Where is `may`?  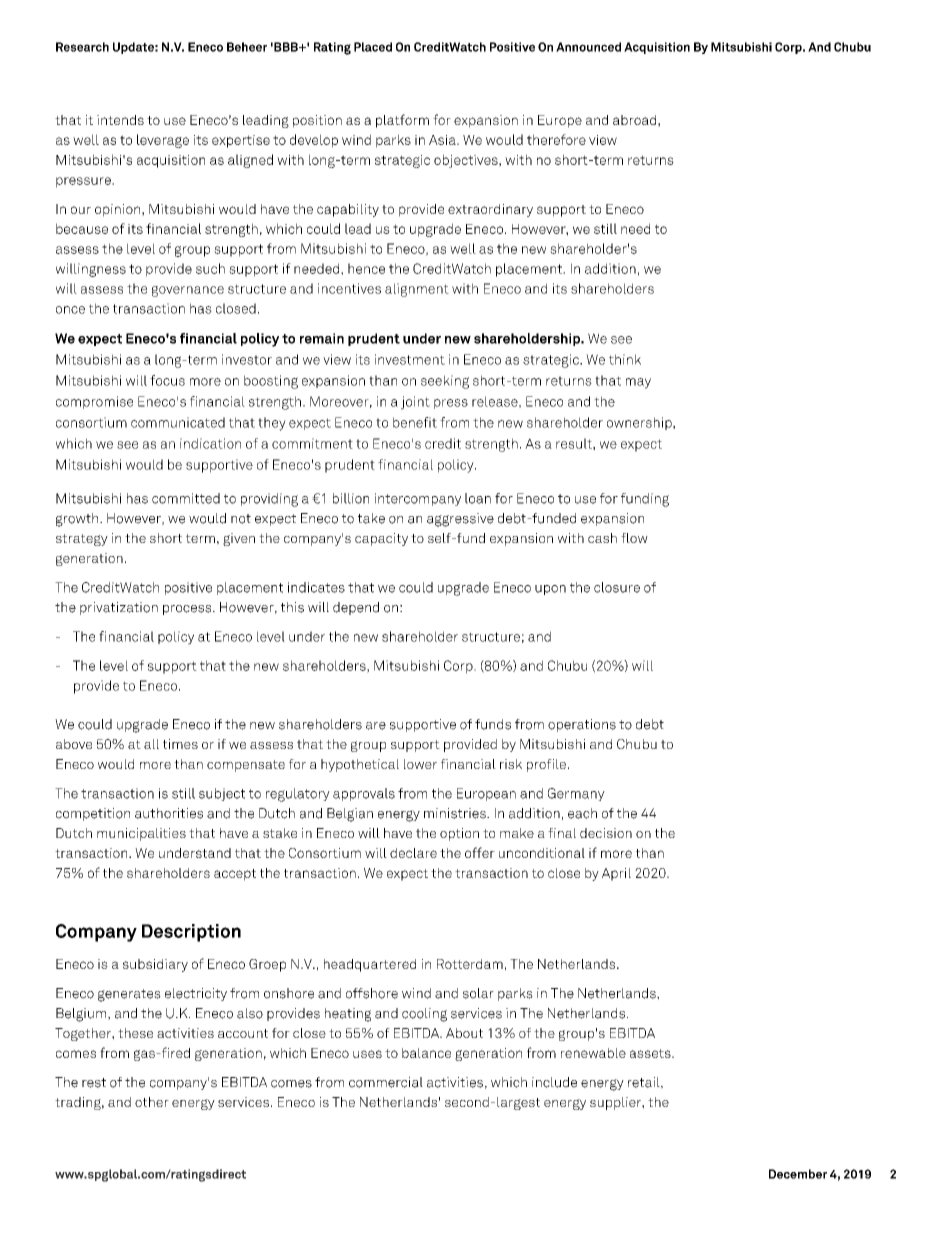 may is located at coordinates (638, 383).
